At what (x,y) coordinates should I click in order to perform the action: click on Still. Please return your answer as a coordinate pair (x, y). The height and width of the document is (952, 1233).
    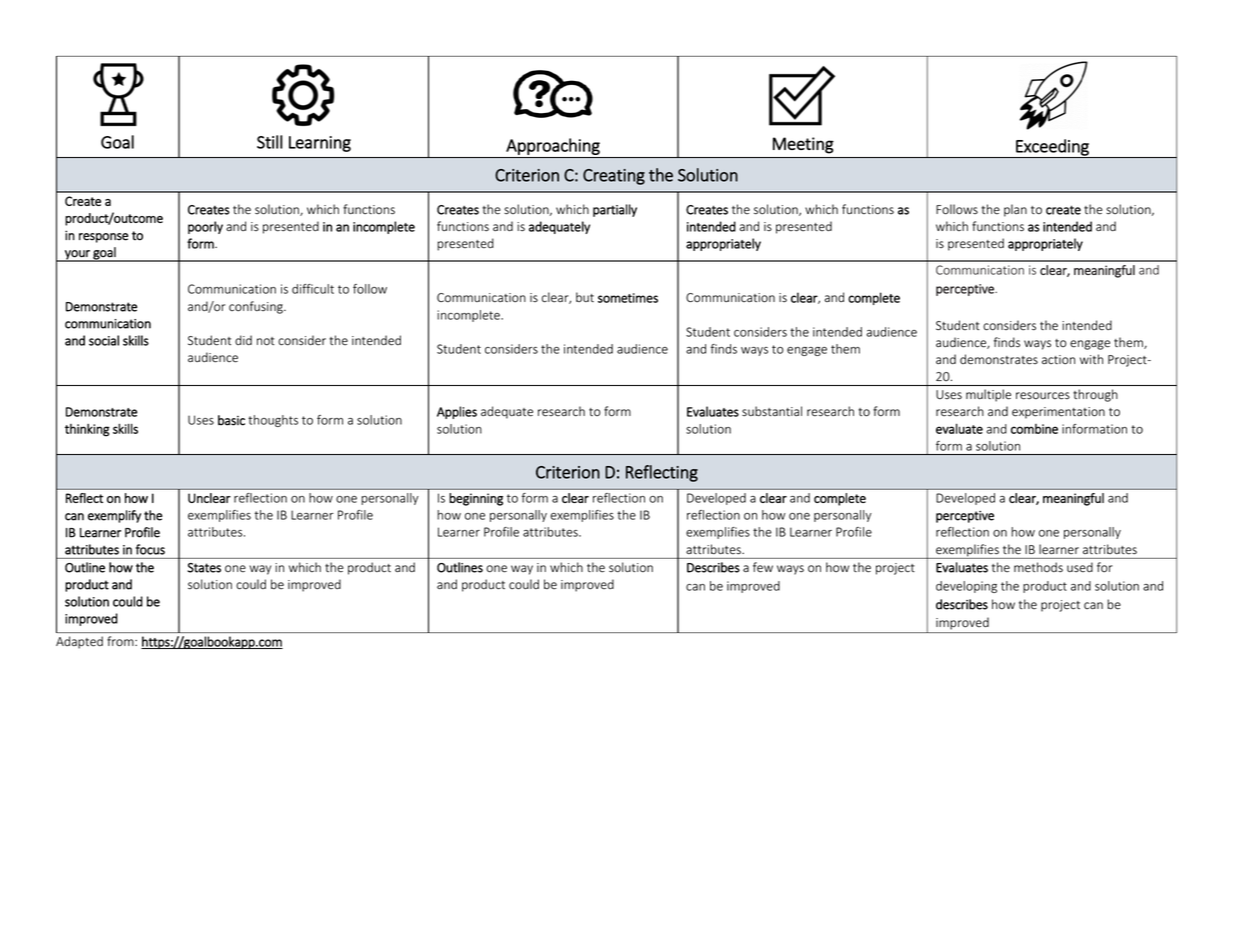
    Looking at the image, I should click on (270, 142).
